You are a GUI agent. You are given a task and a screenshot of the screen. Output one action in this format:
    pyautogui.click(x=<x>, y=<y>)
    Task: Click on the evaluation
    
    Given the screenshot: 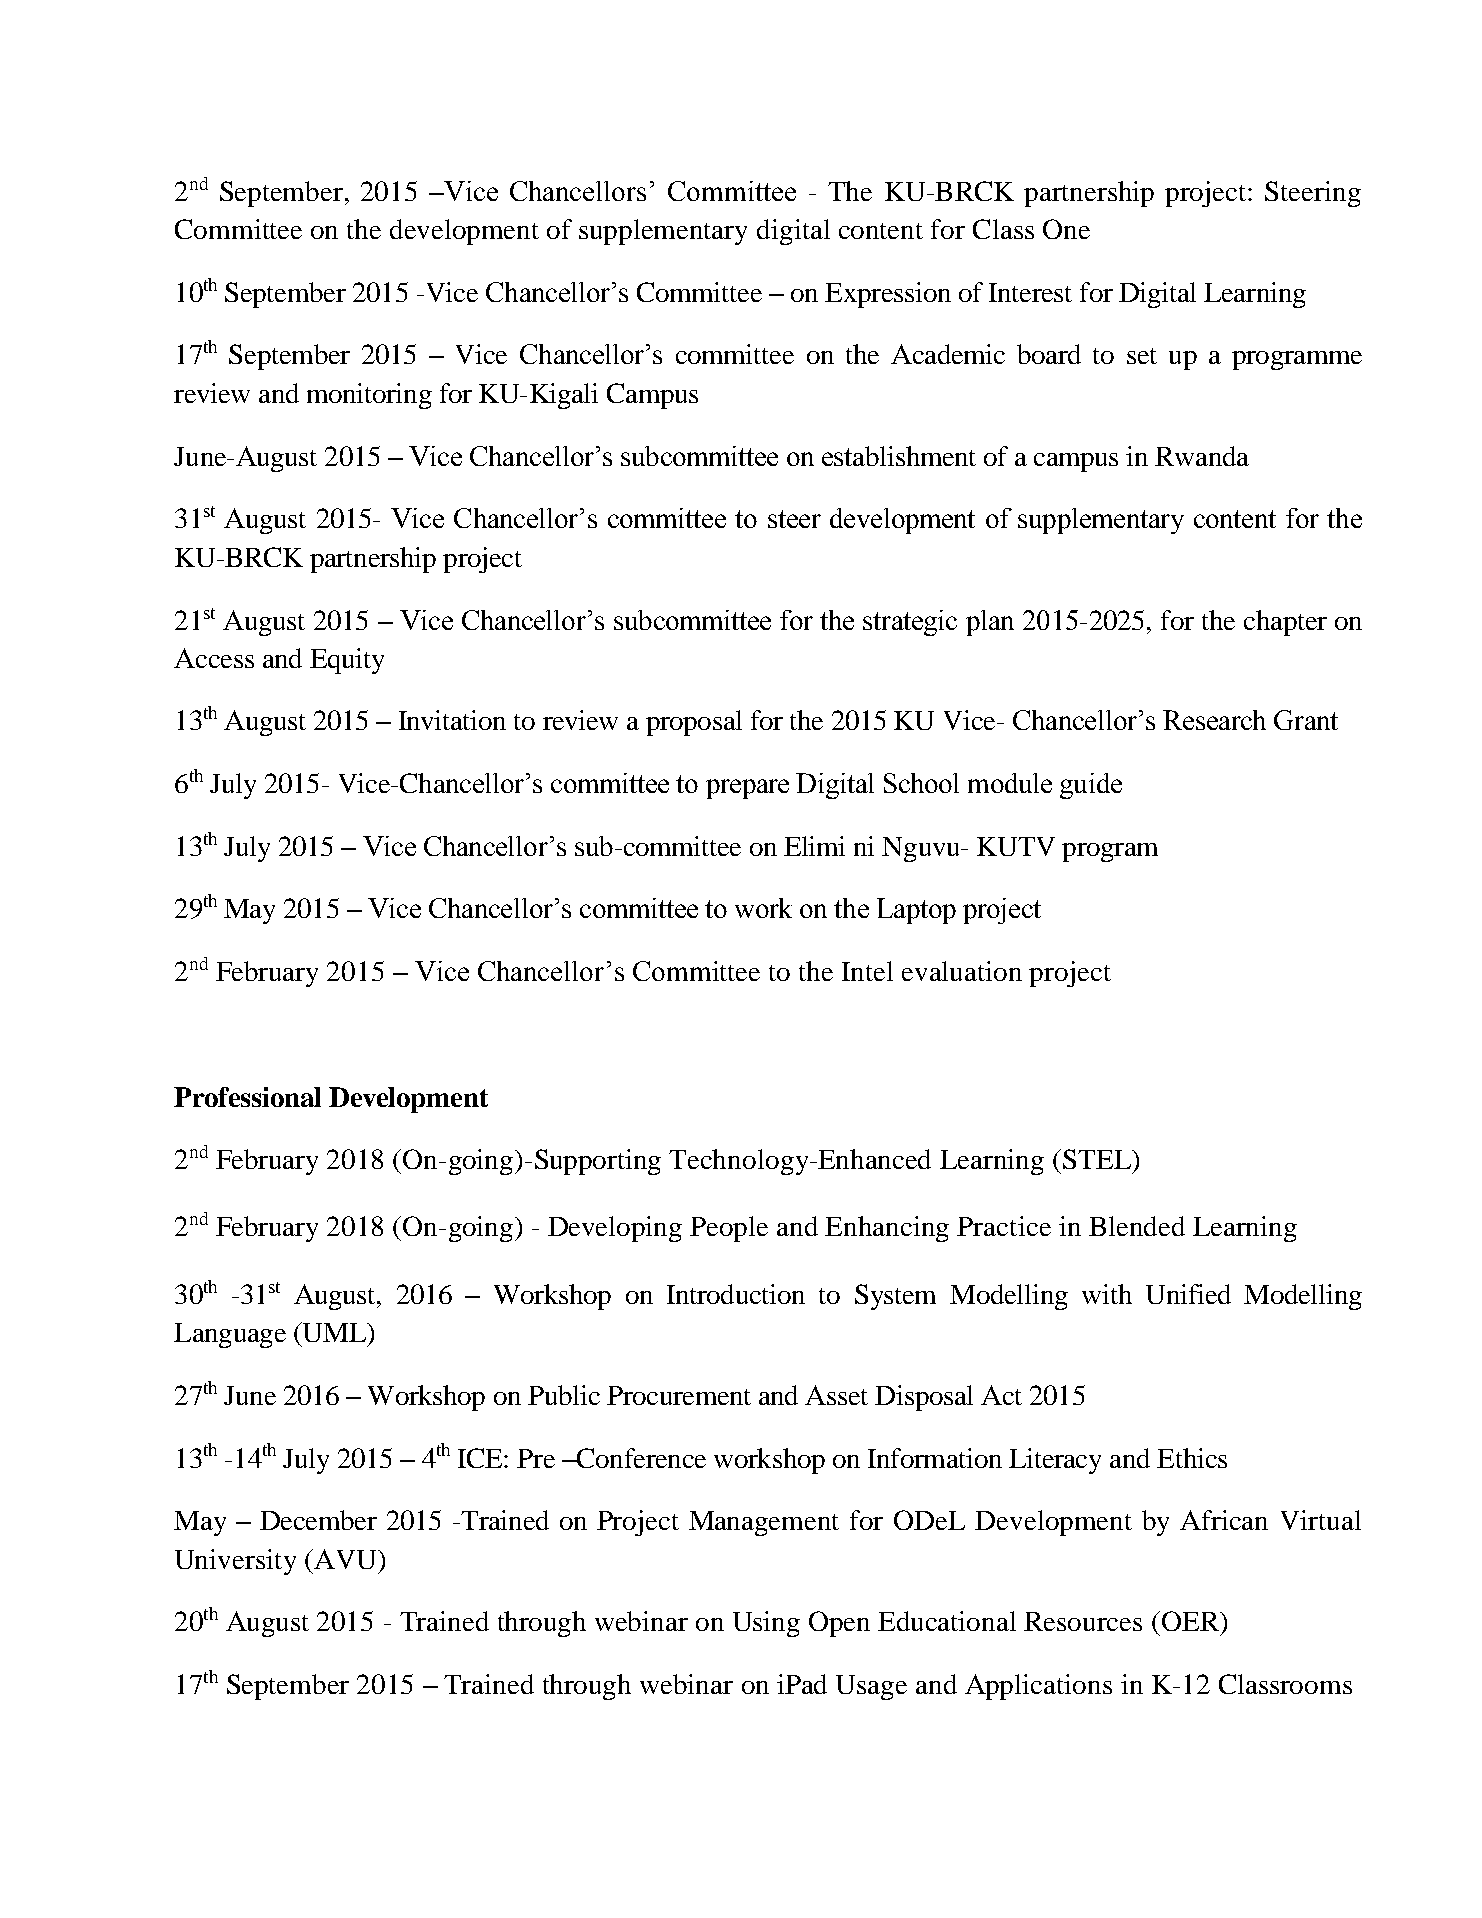 What is the action you would take?
    pyautogui.click(x=962, y=971)
